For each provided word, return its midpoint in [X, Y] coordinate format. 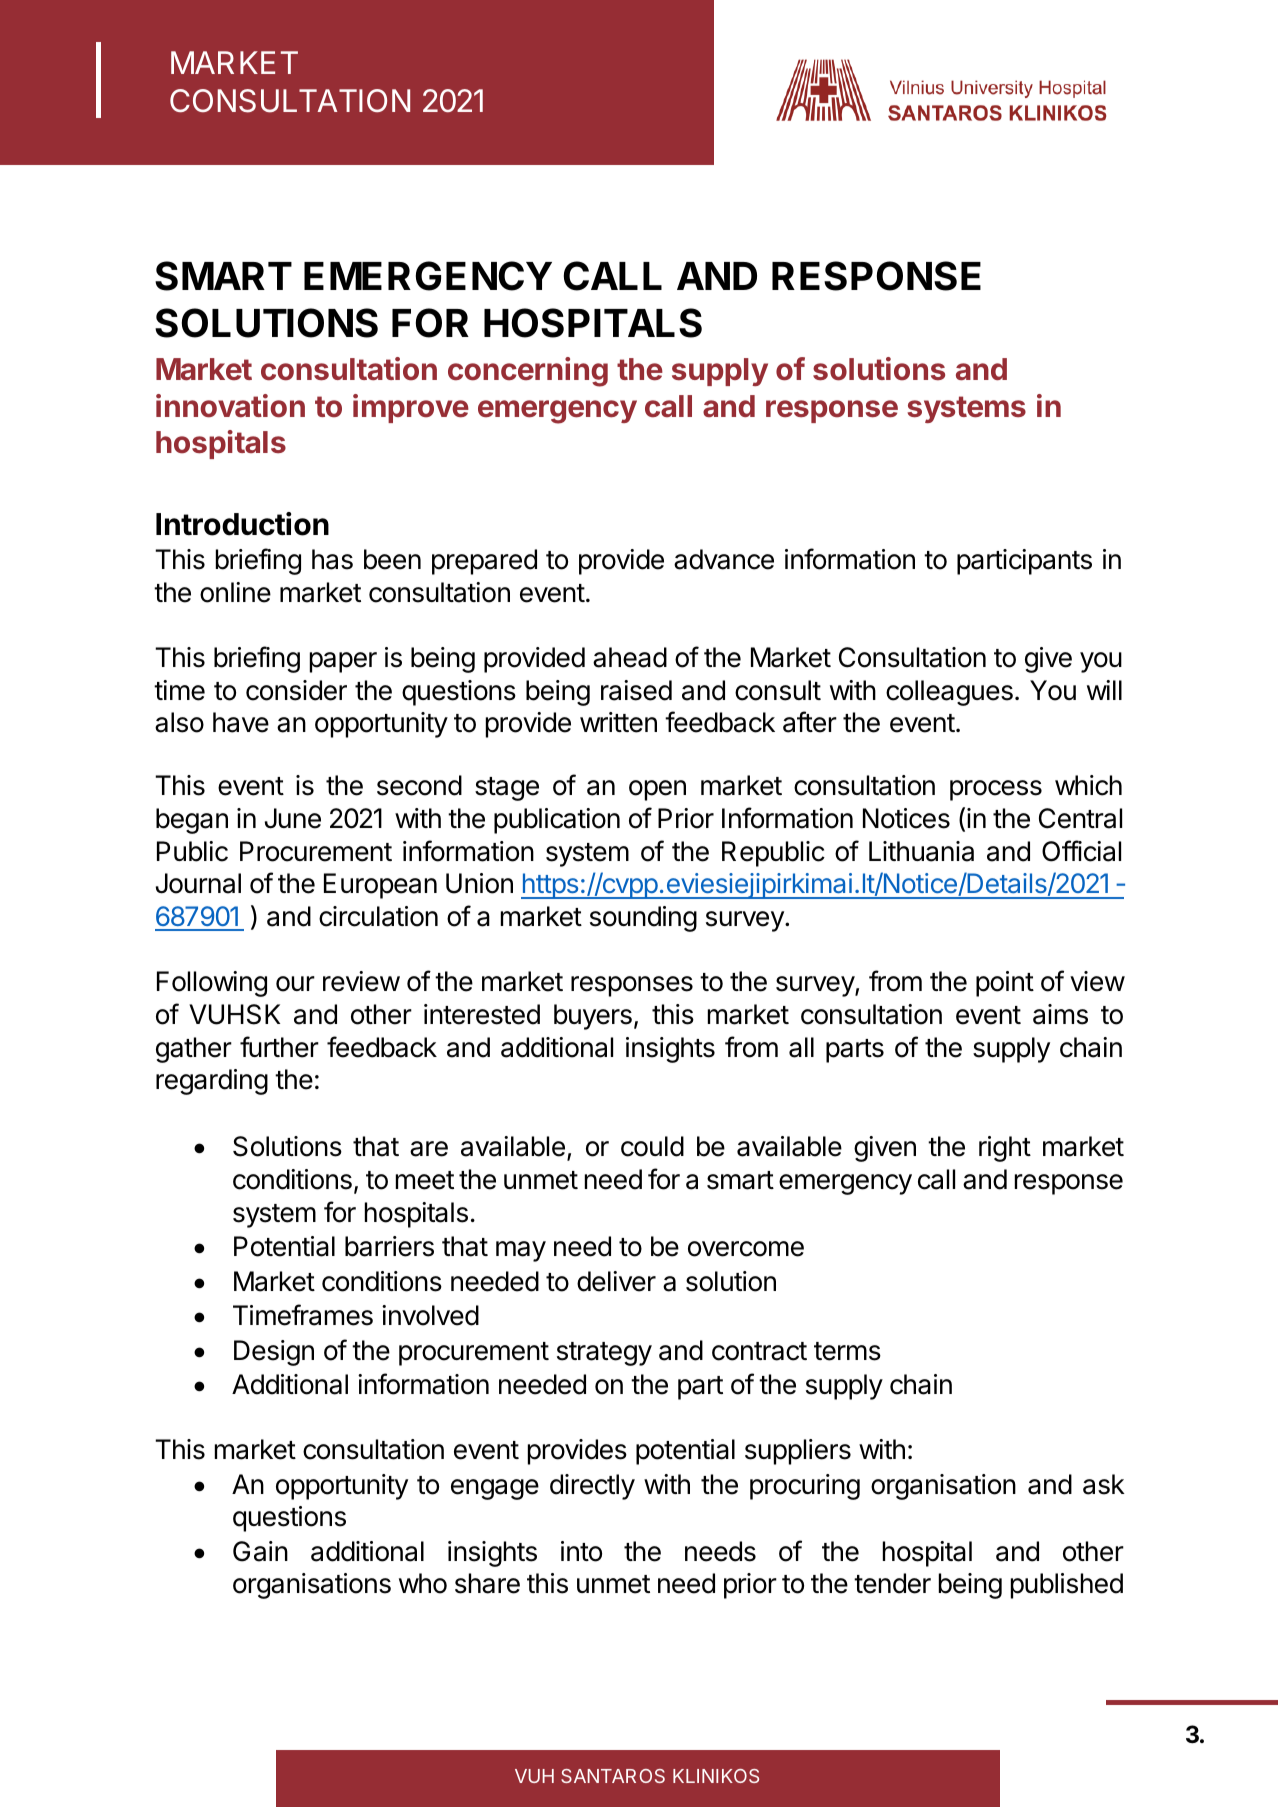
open [657, 790]
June [293, 818]
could [652, 1146]
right [1005, 1149]
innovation [230, 406]
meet [425, 1180]
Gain [260, 1551]
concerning [528, 372]
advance [724, 559]
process [996, 790]
